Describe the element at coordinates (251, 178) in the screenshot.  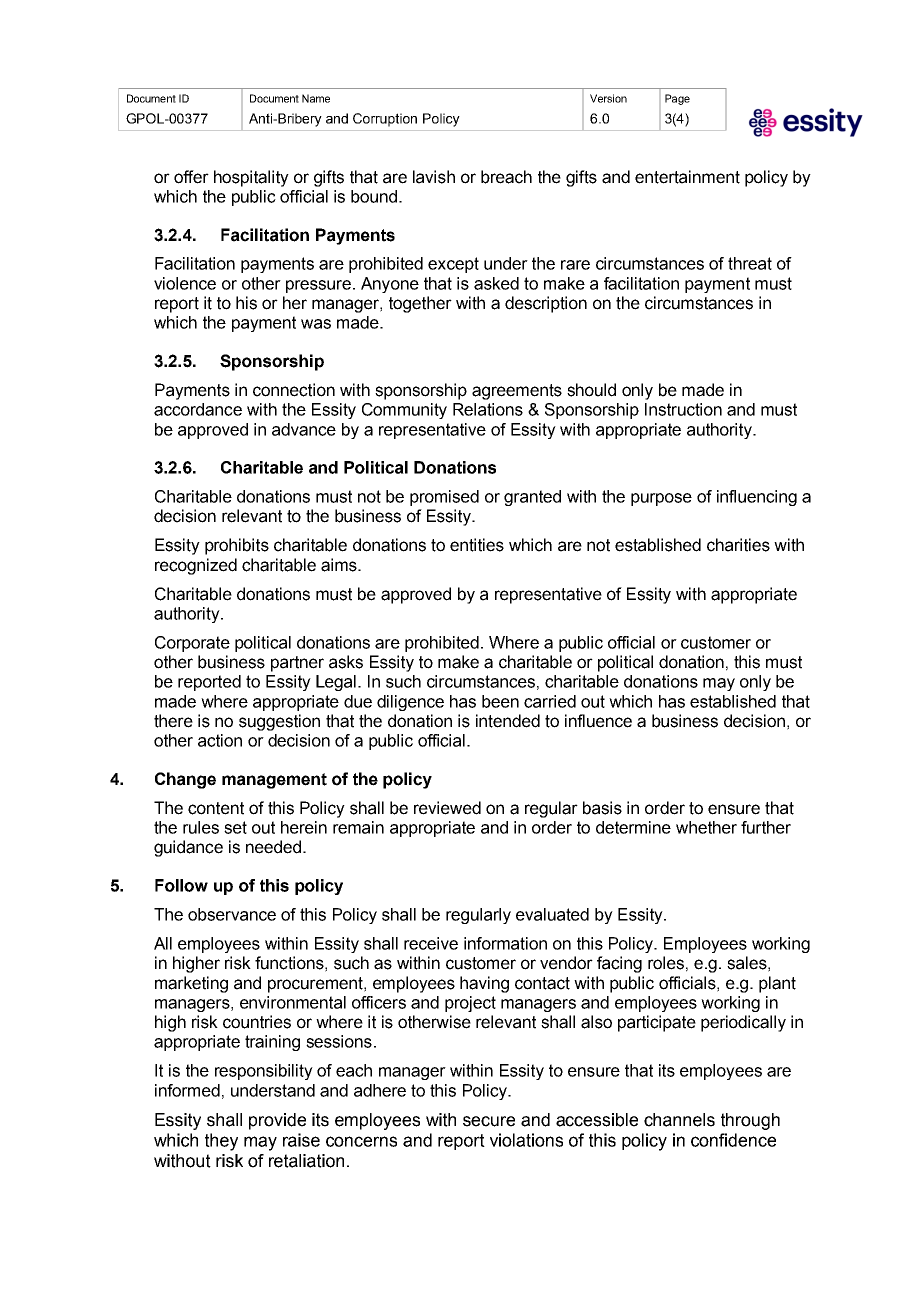
I see `hospitality` at that location.
